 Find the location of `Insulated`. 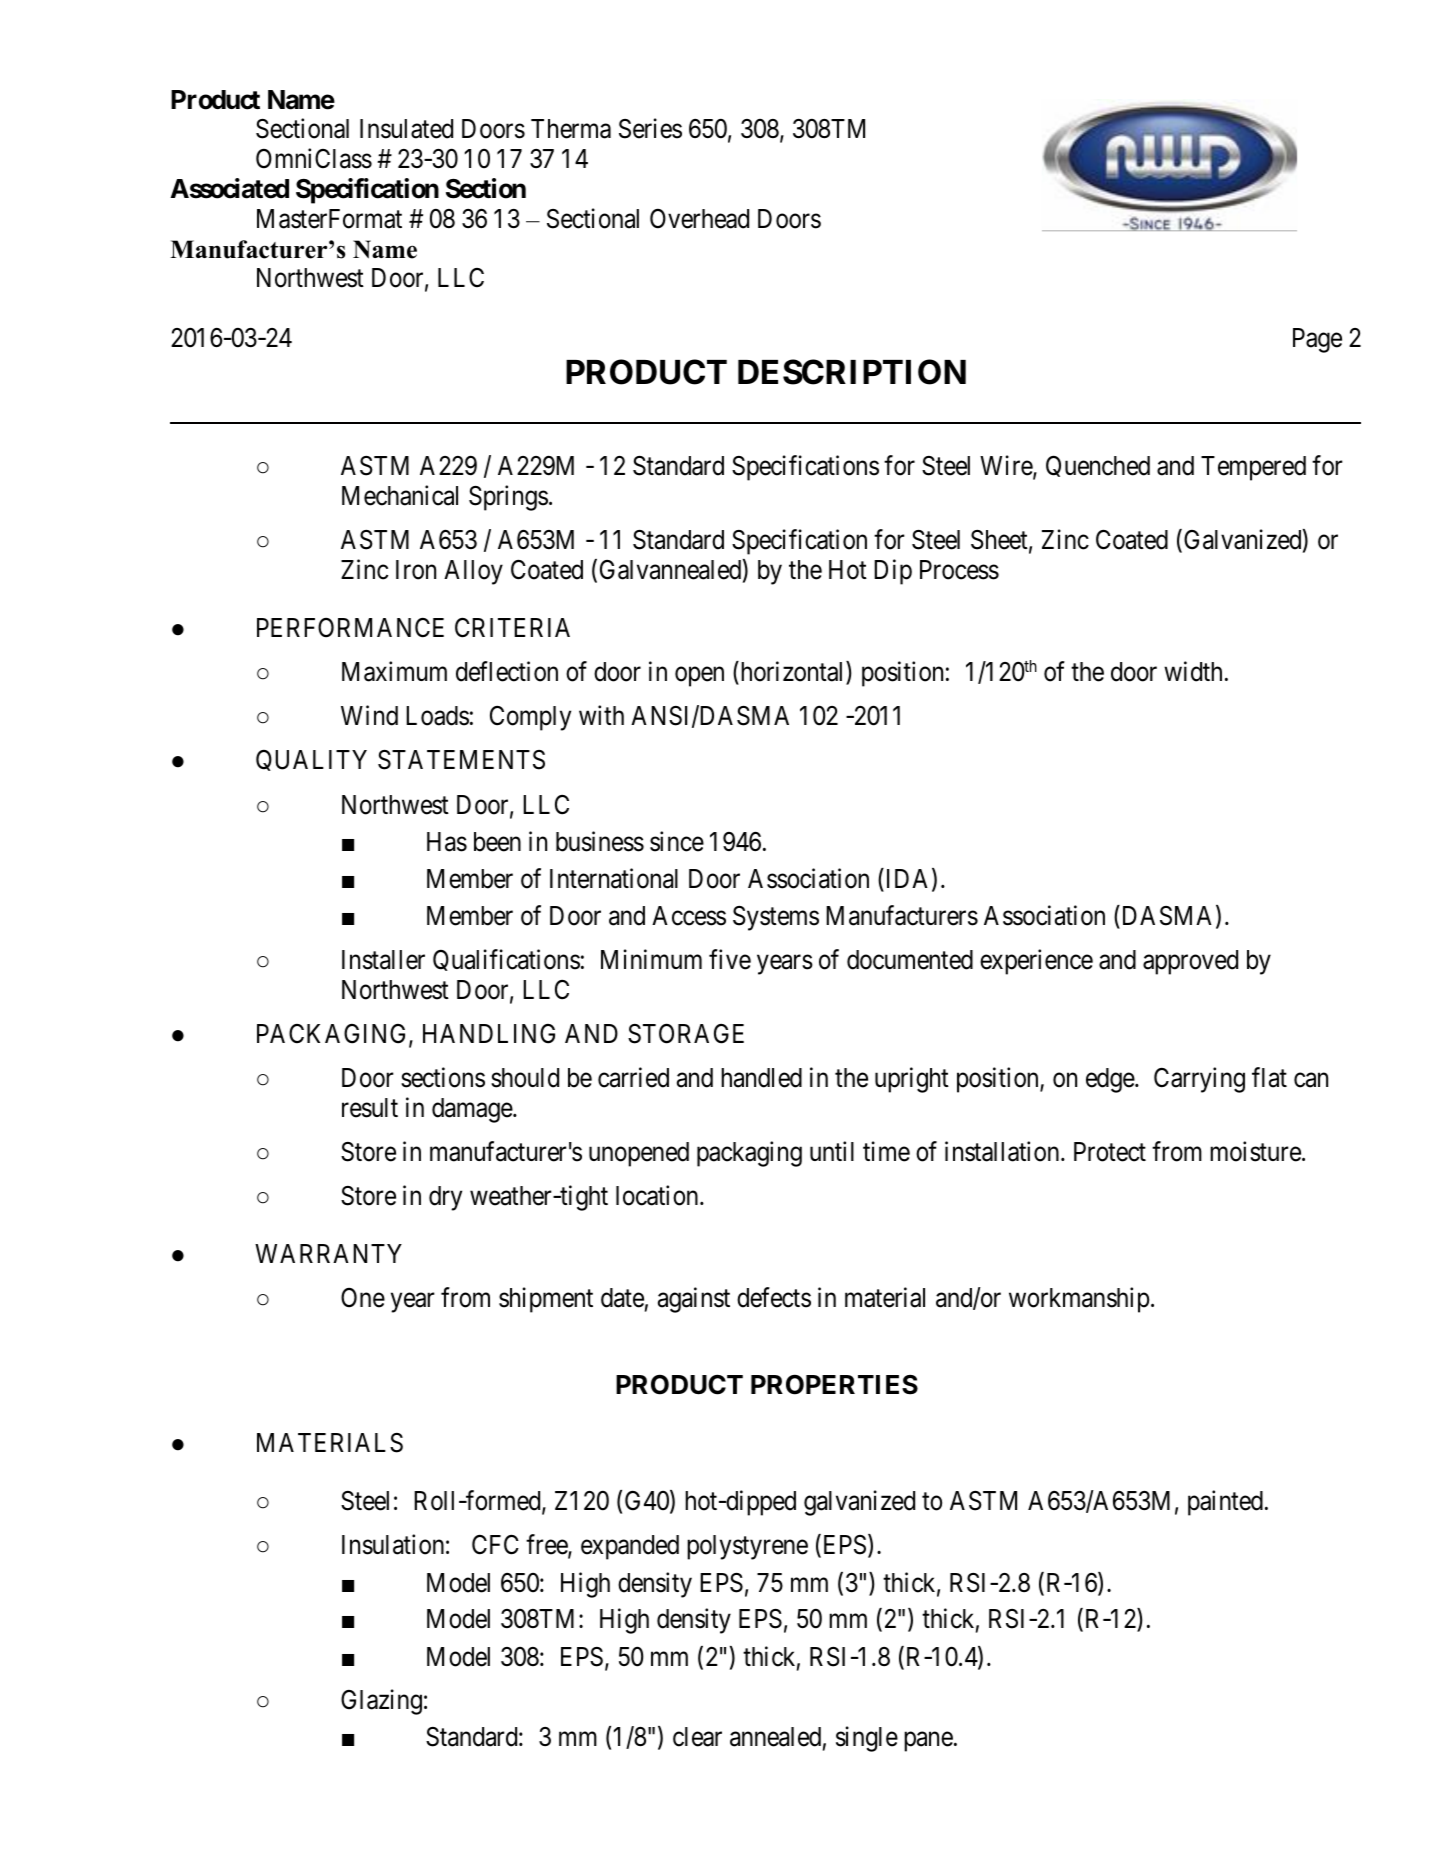

Insulated is located at coordinates (406, 129).
